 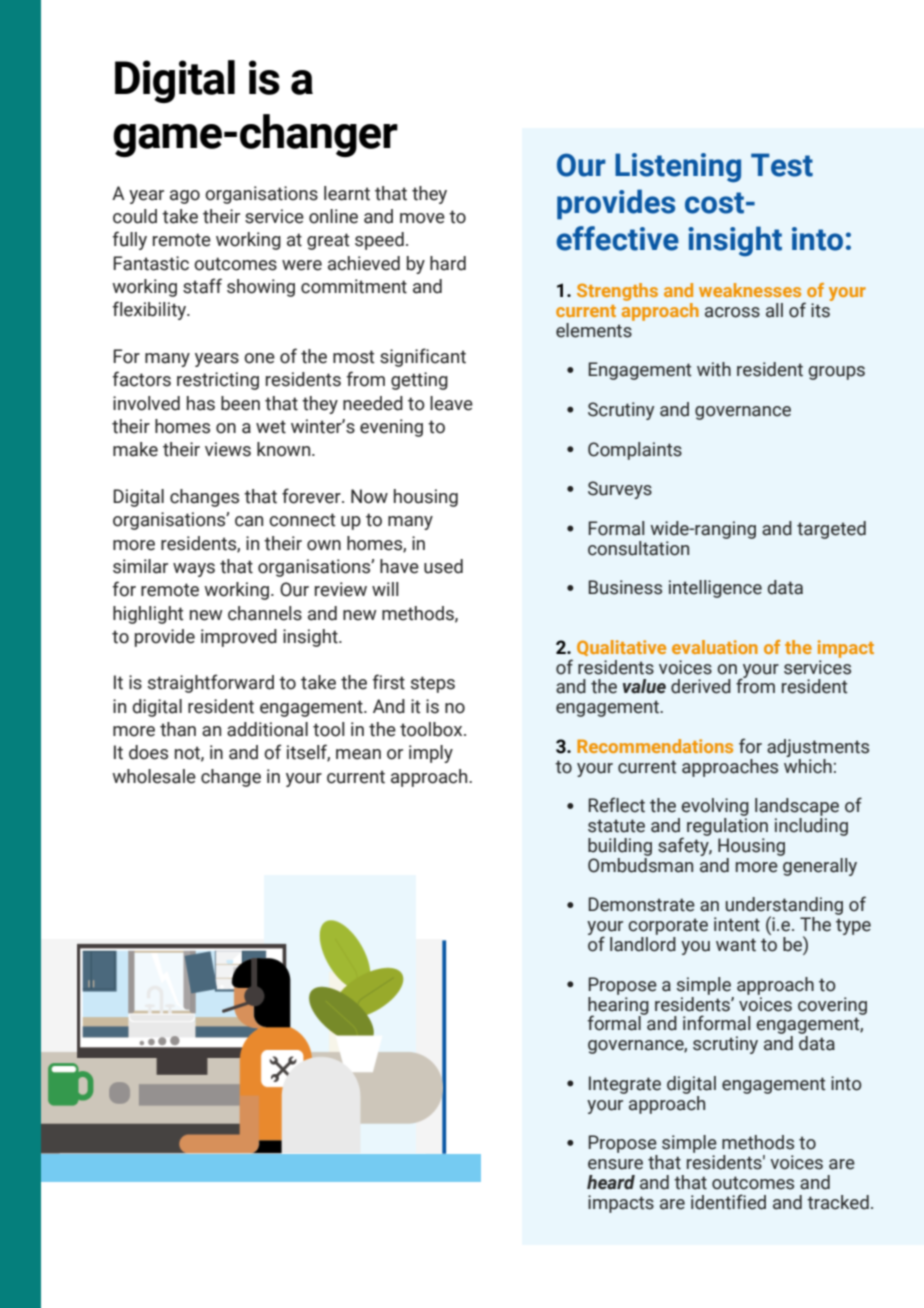 What do you see at coordinates (422, 218) in the screenshot?
I see `move` at bounding box center [422, 218].
